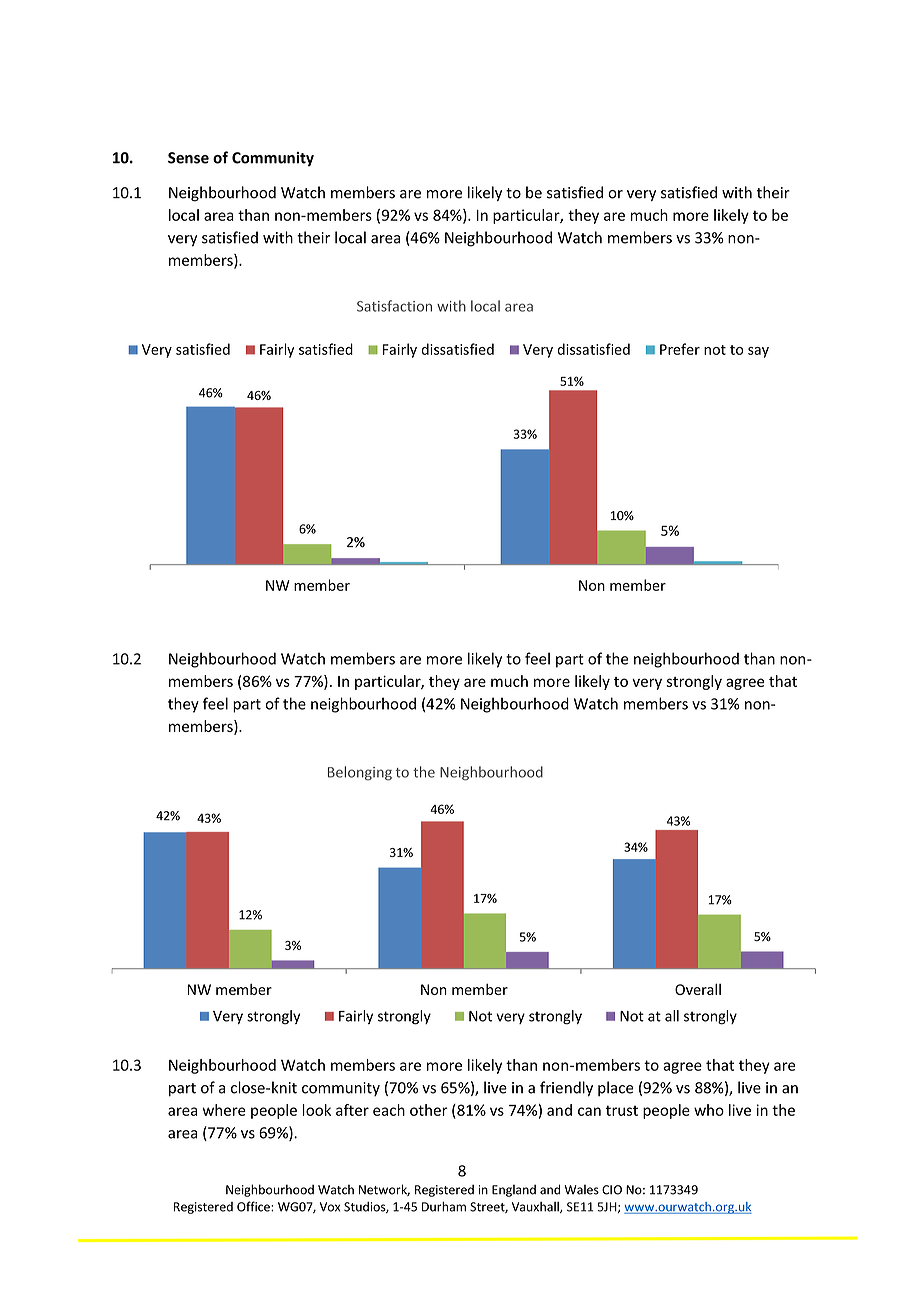 The width and height of the document is (924, 1308). Describe the element at coordinates (758, 352) in the document. I see `say` at that location.
